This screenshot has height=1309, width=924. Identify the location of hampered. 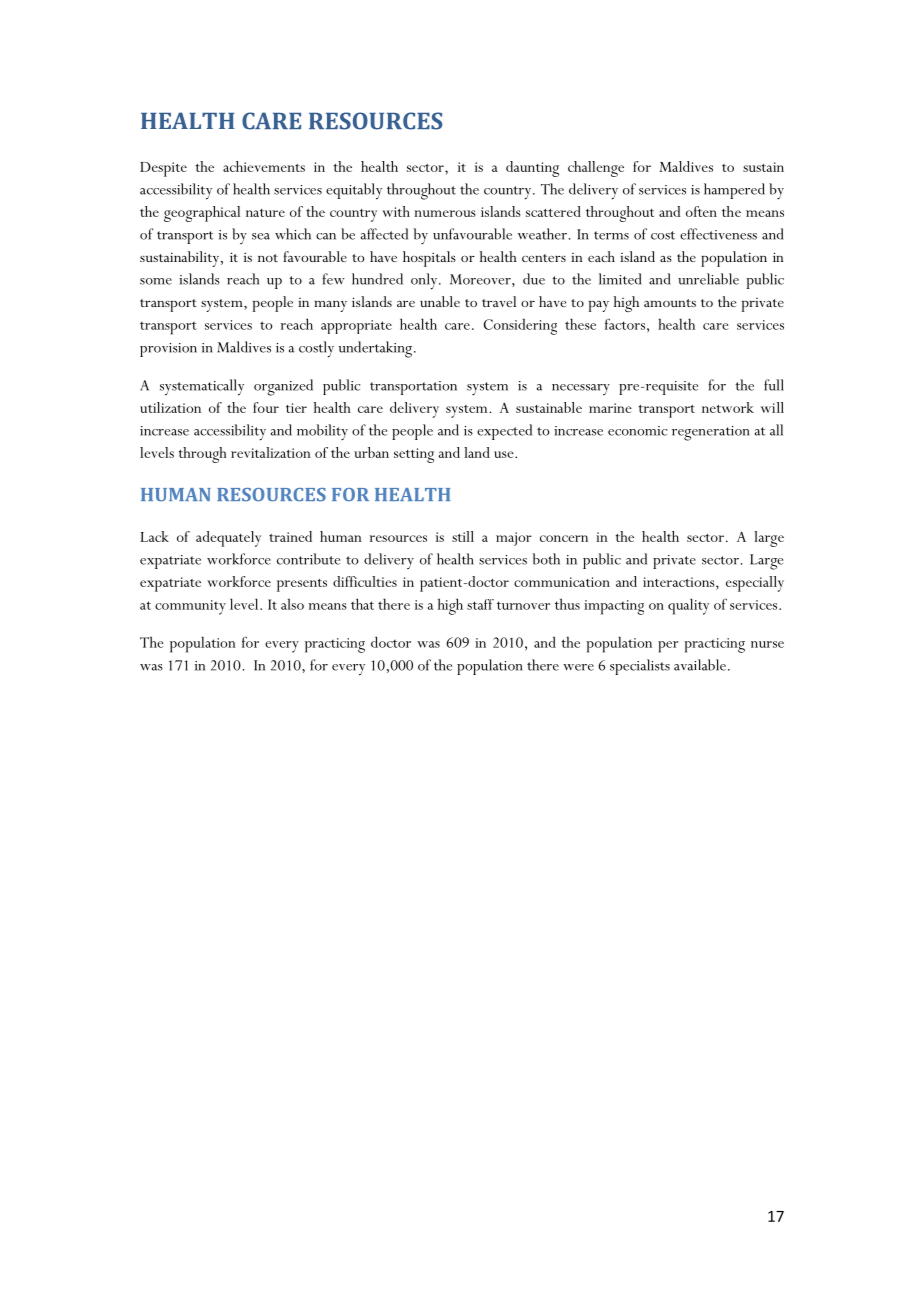
(734, 191).
